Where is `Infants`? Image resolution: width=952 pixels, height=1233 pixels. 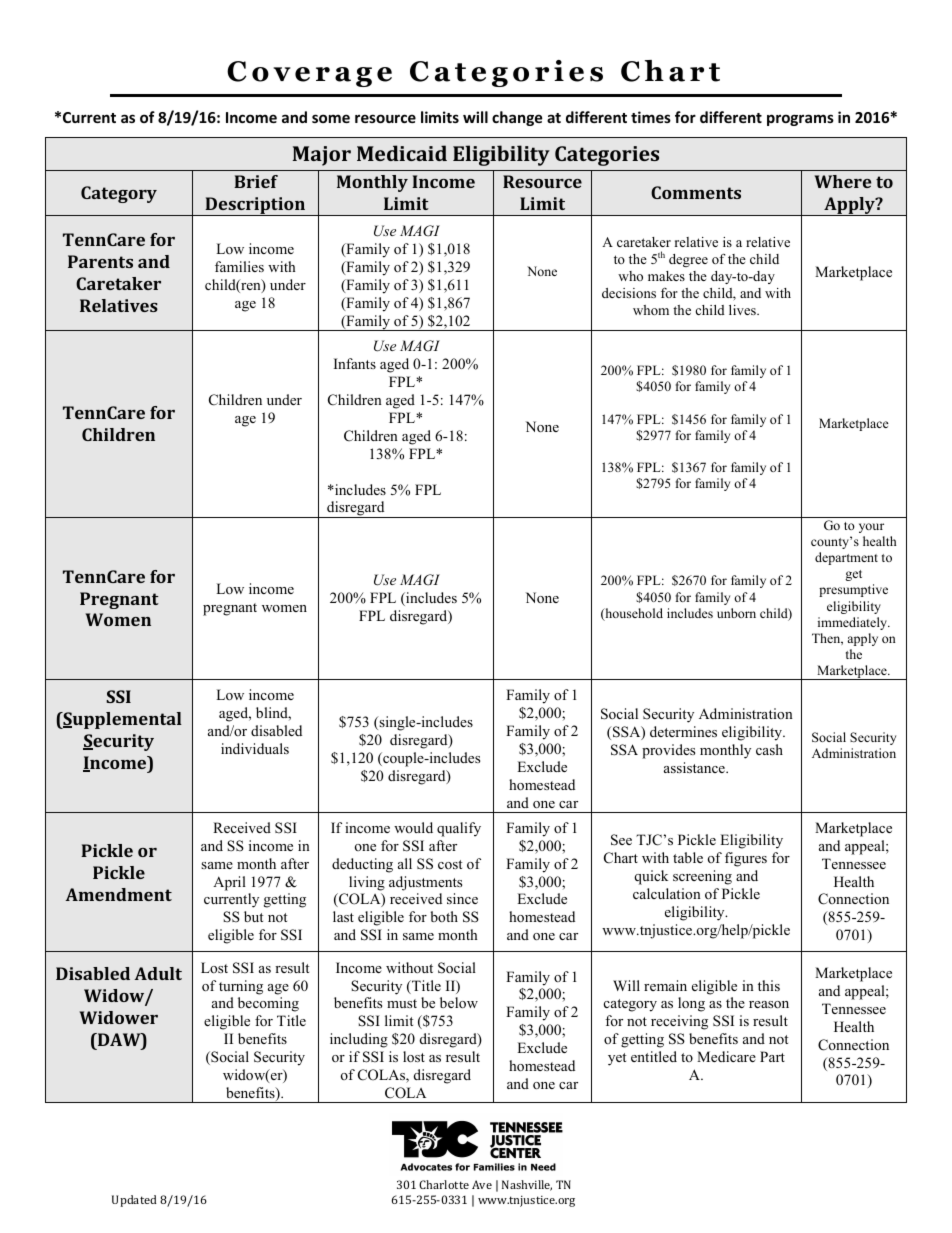 Infants is located at coordinates (355, 363).
